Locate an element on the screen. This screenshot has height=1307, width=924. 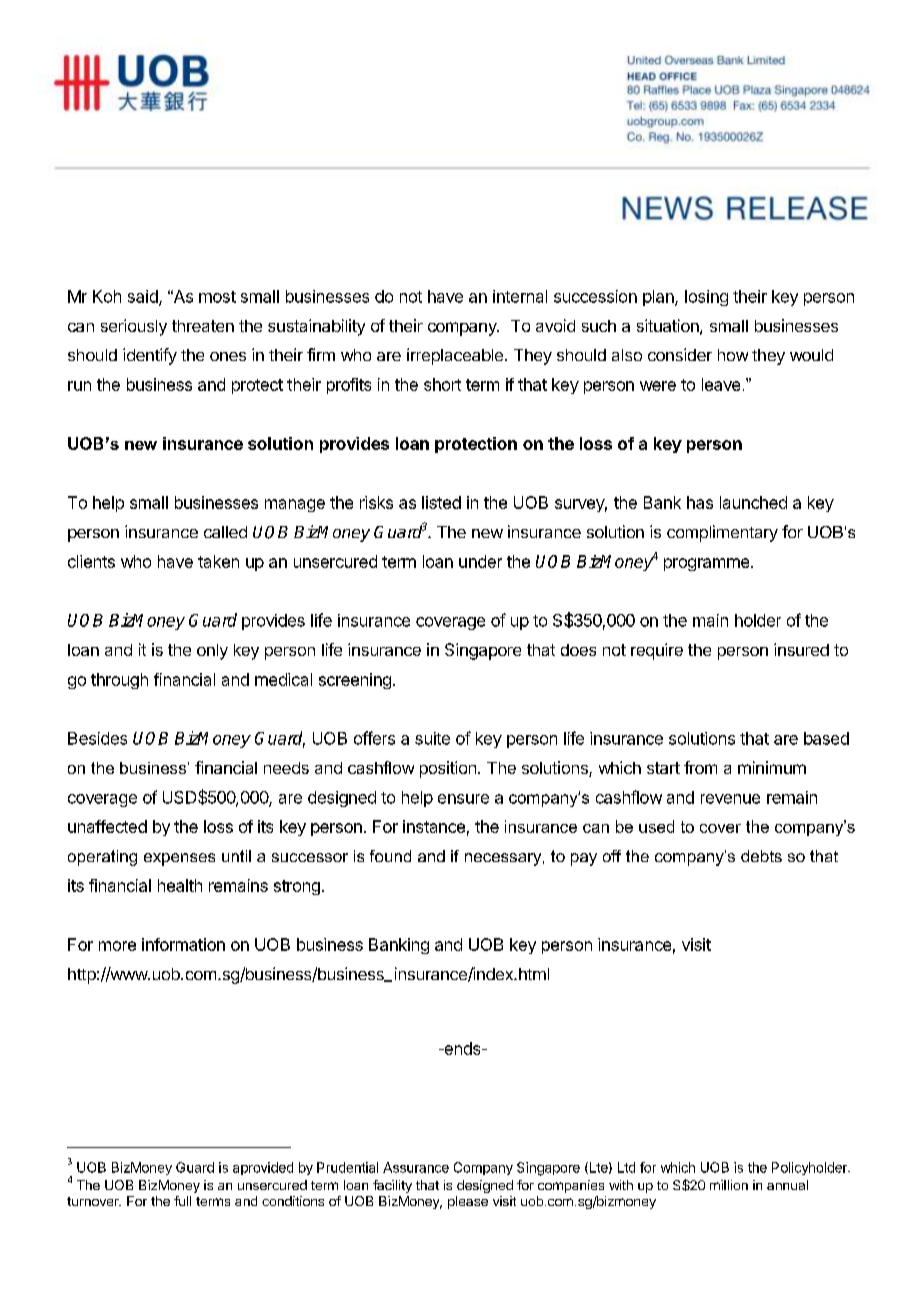
irreplaceable is located at coordinates (455, 356).
